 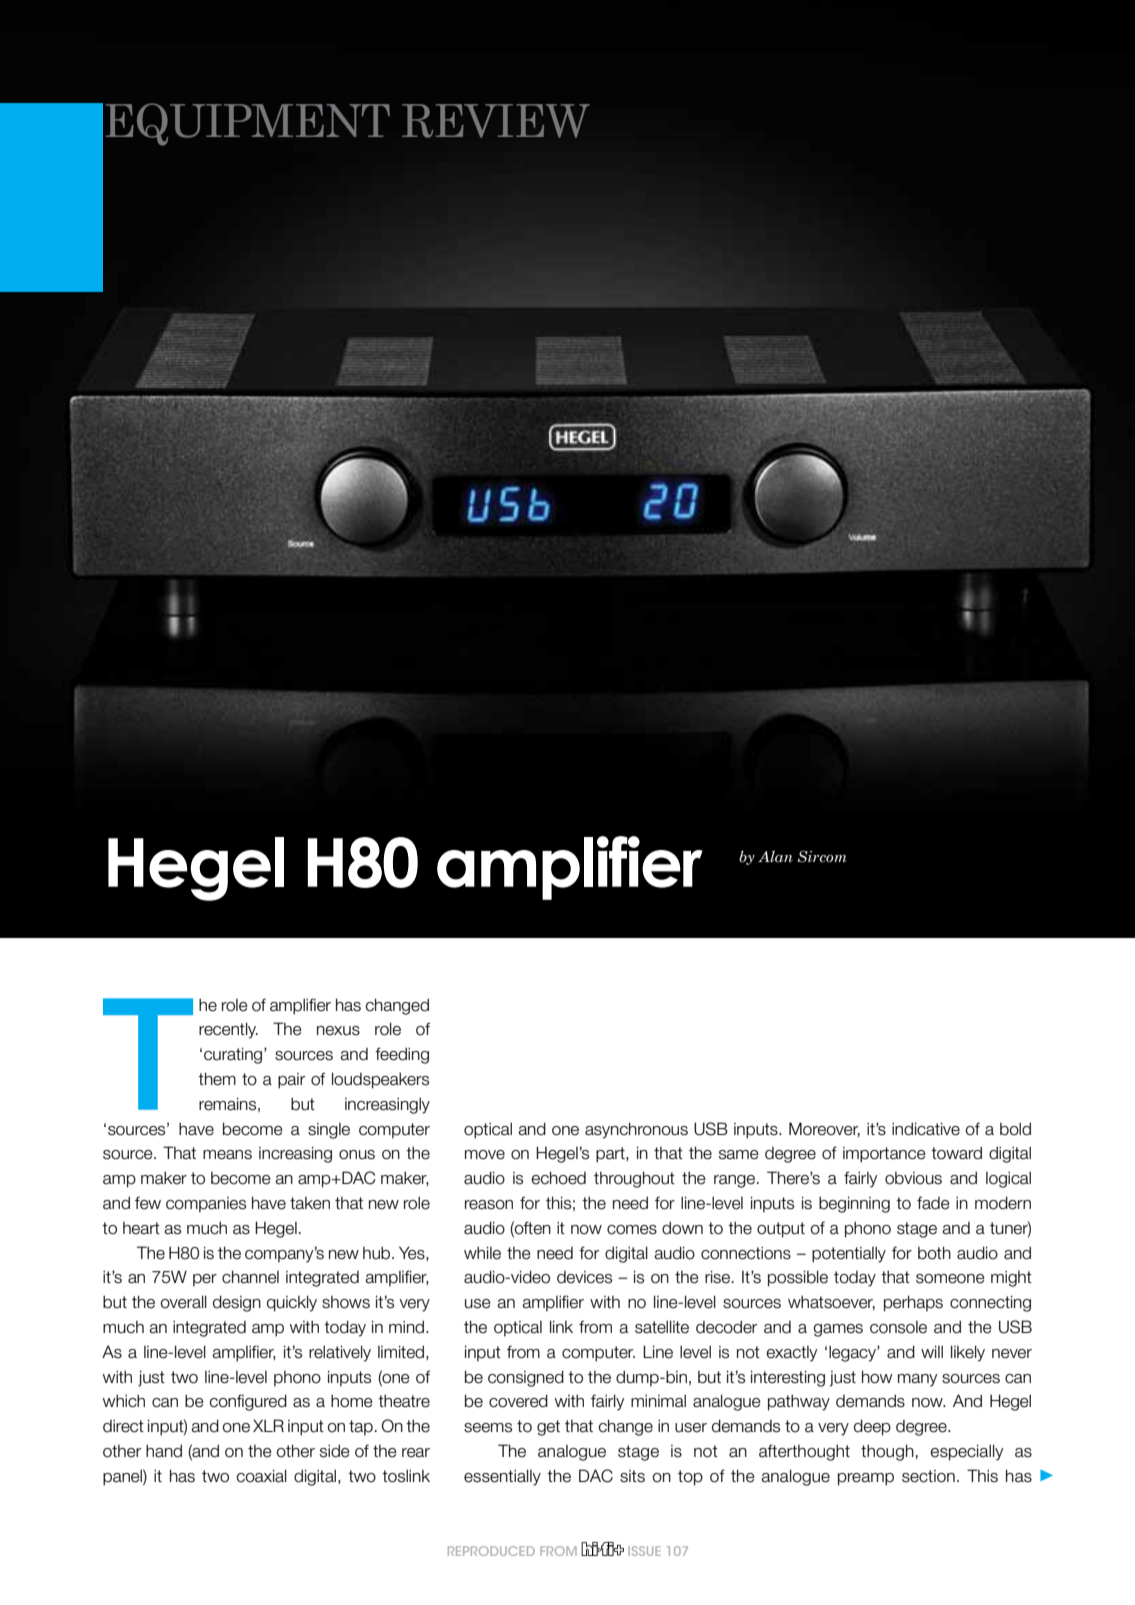 What do you see at coordinates (248, 124) in the screenshot?
I see `EQUIPMENT` at bounding box center [248, 124].
